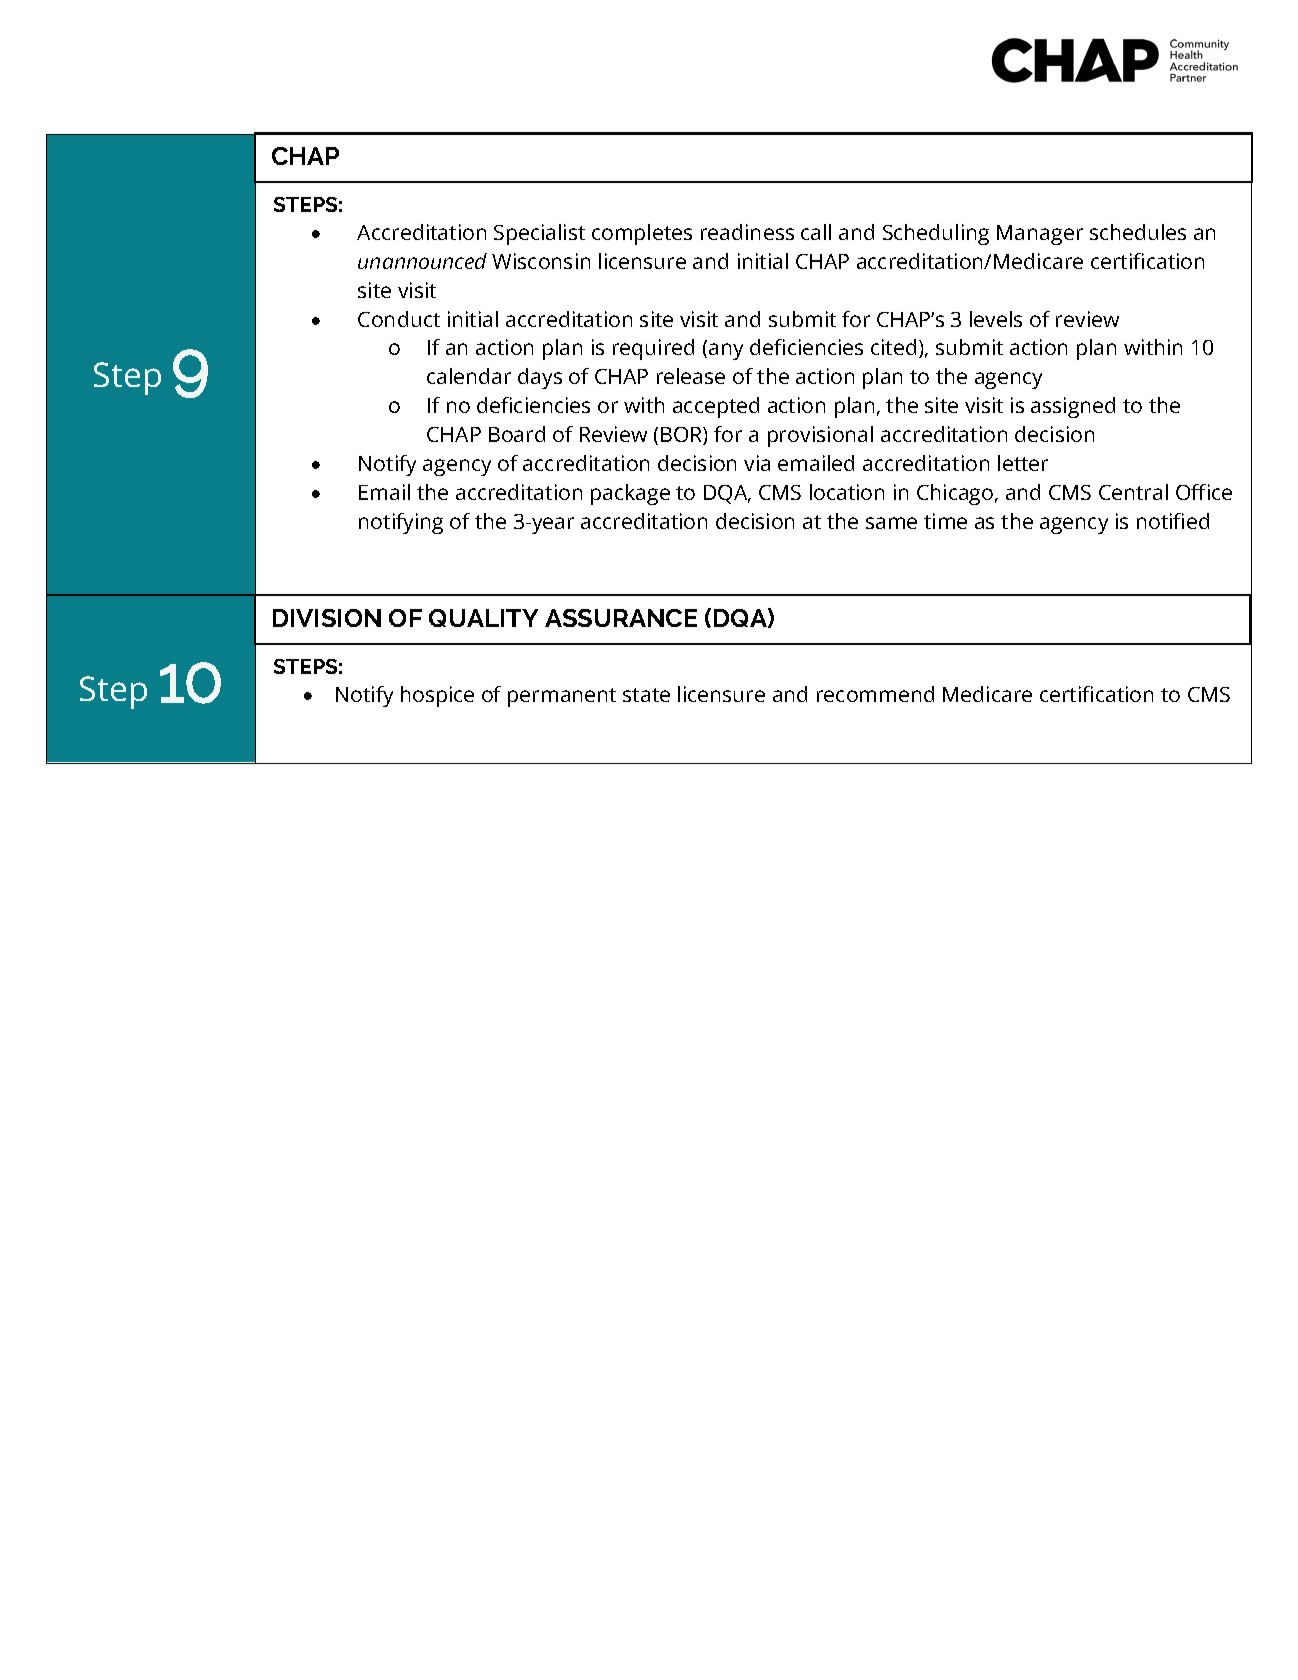 The width and height of the screenshot is (1298, 1680). I want to click on hospice, so click(437, 696).
